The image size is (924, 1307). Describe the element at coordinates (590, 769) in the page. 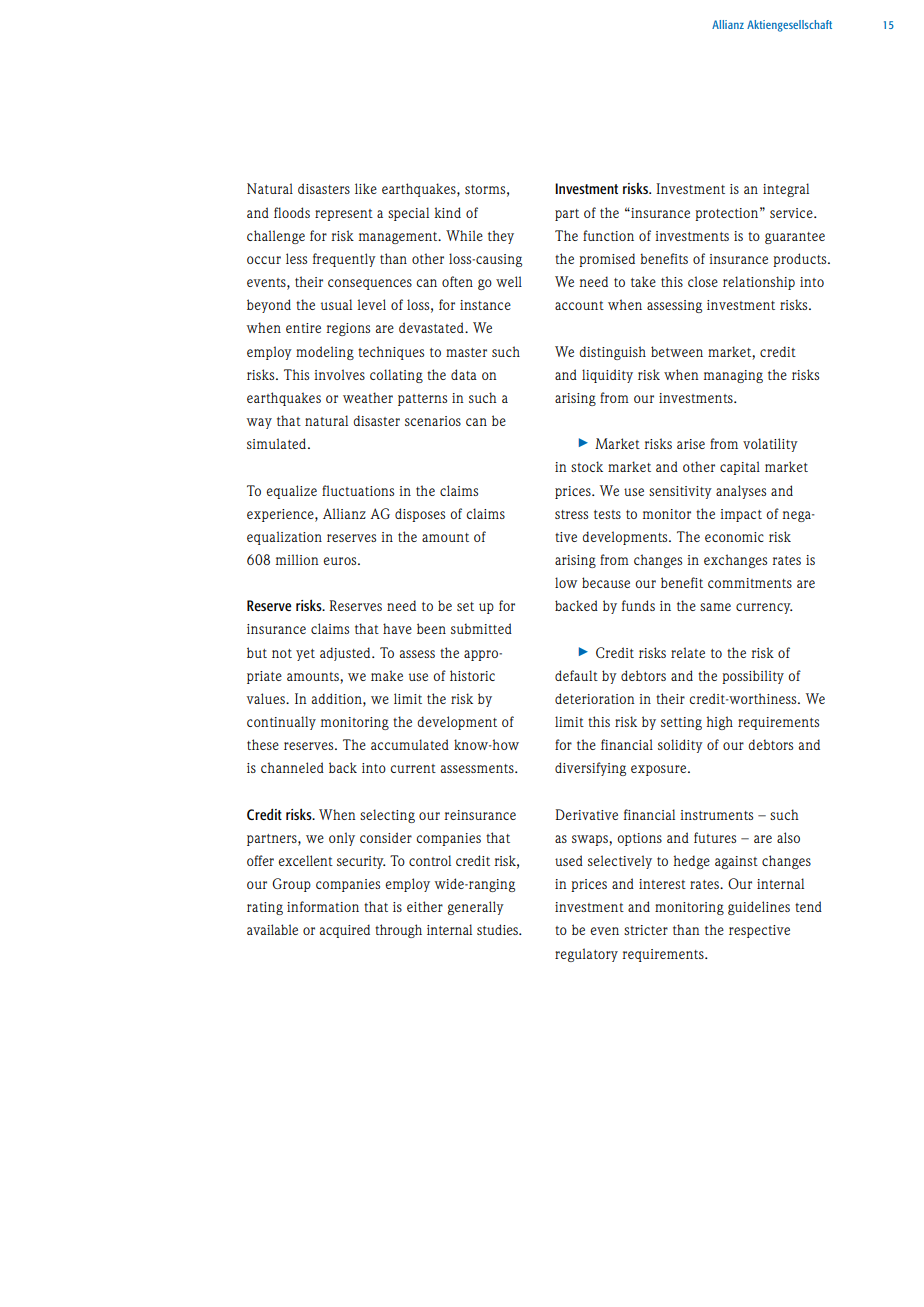

I see `diversifying` at that location.
